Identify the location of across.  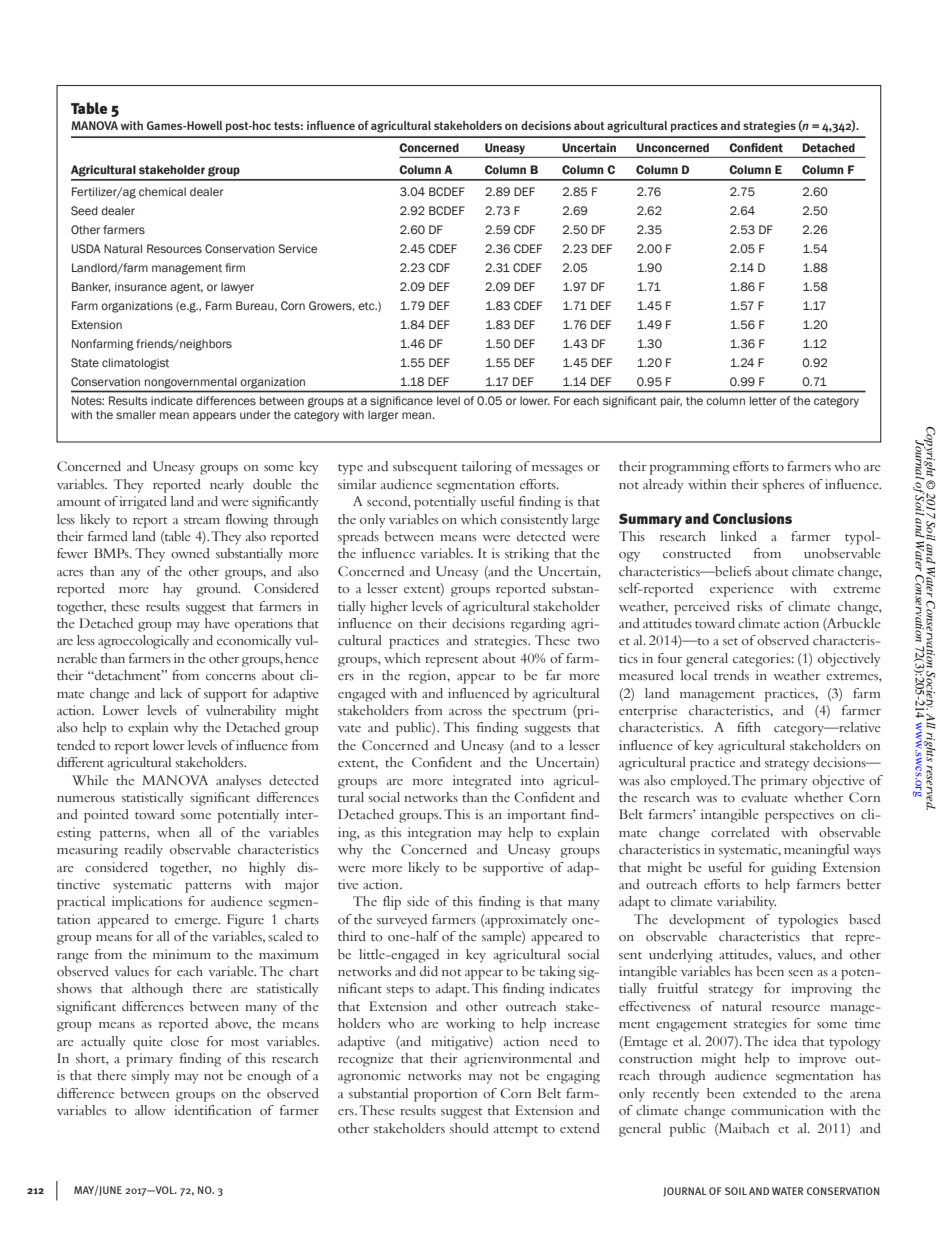
(465, 712).
